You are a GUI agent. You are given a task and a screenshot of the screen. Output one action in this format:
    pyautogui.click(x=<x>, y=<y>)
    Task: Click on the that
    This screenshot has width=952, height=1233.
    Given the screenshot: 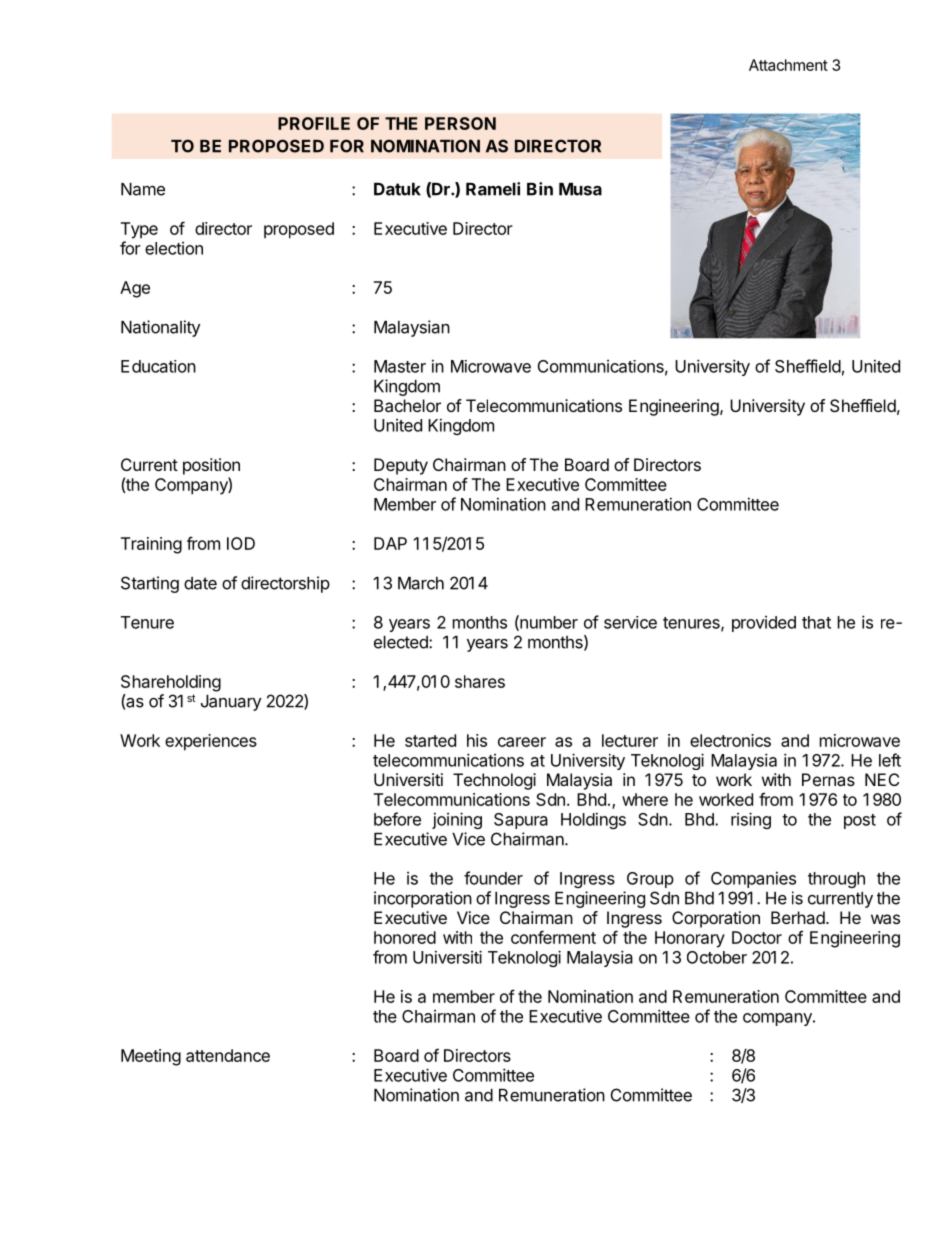 What is the action you would take?
    pyautogui.click(x=816, y=622)
